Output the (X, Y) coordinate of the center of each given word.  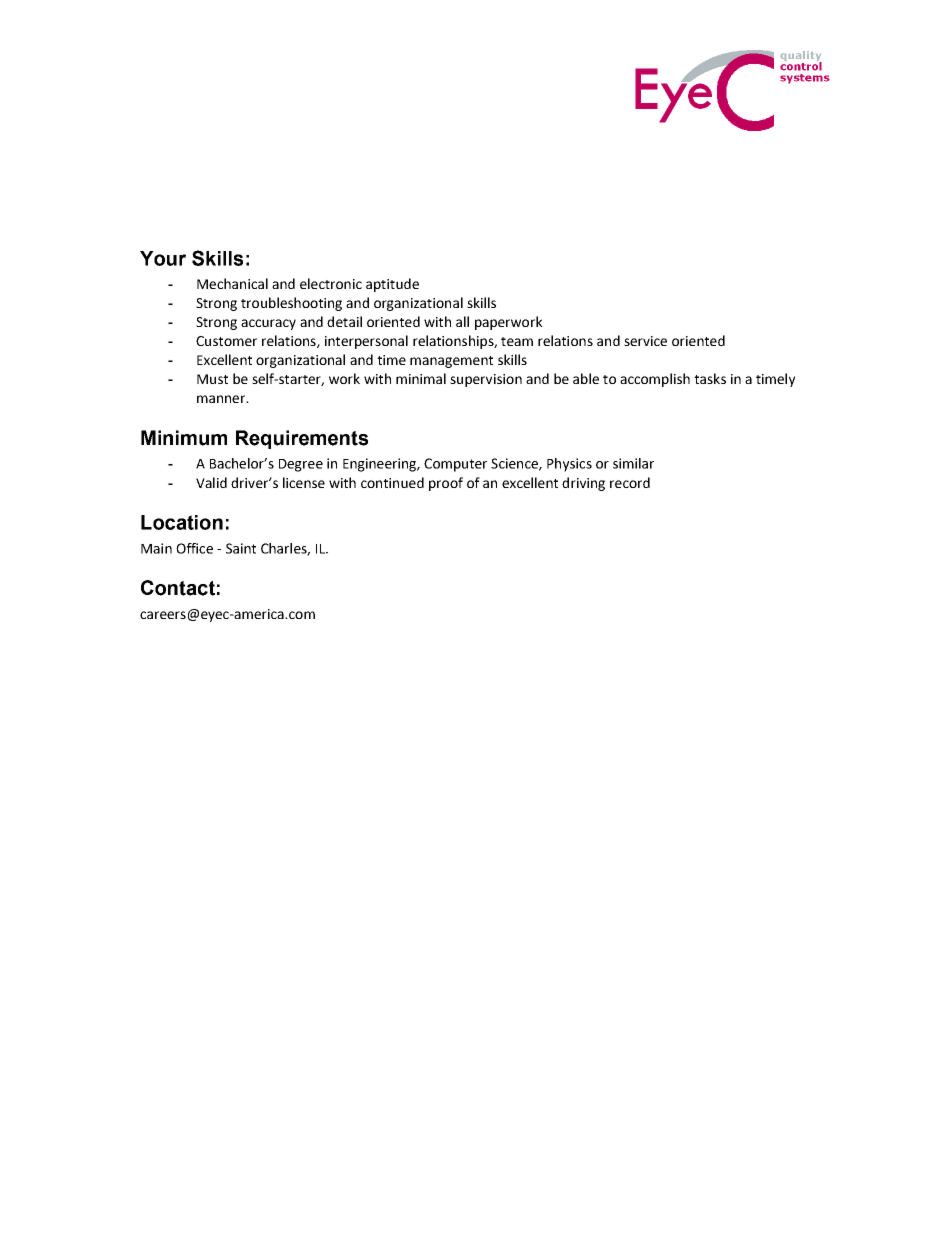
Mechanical (232, 283)
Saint (241, 548)
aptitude (392, 285)
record (630, 482)
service (645, 341)
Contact (178, 588)
